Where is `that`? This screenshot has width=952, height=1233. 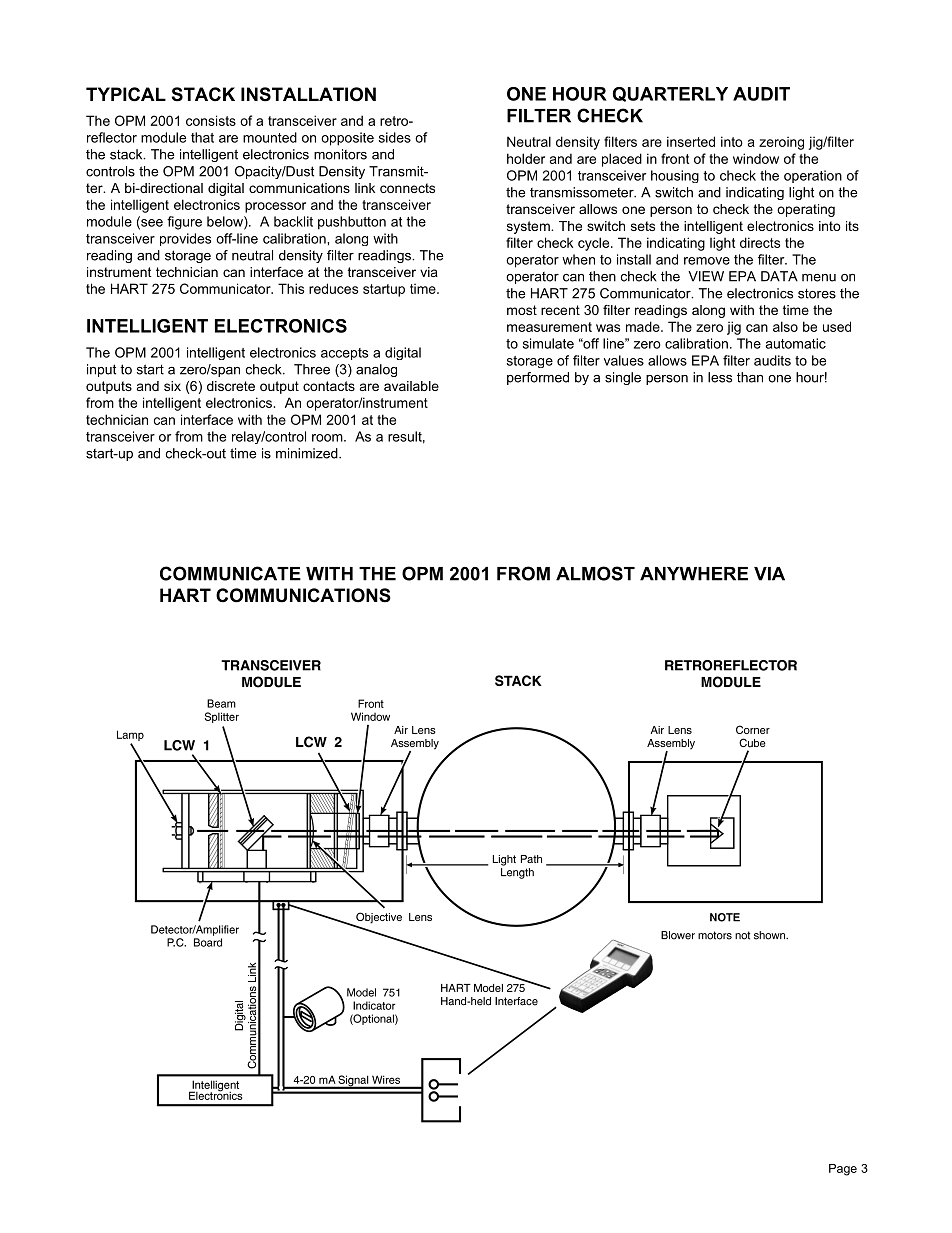
that is located at coordinates (202, 137).
